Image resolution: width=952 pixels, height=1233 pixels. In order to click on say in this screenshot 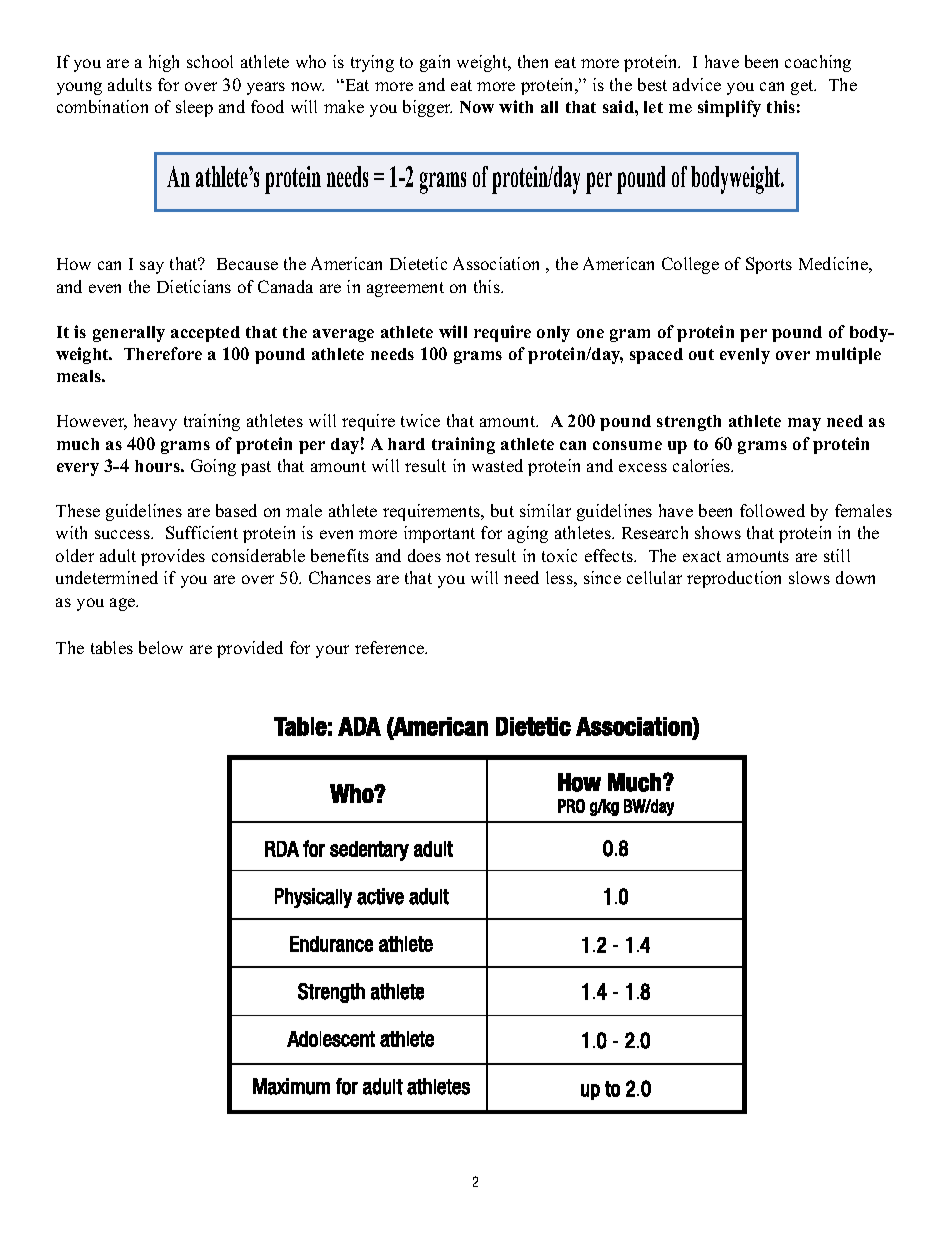, I will do `click(152, 267)`.
